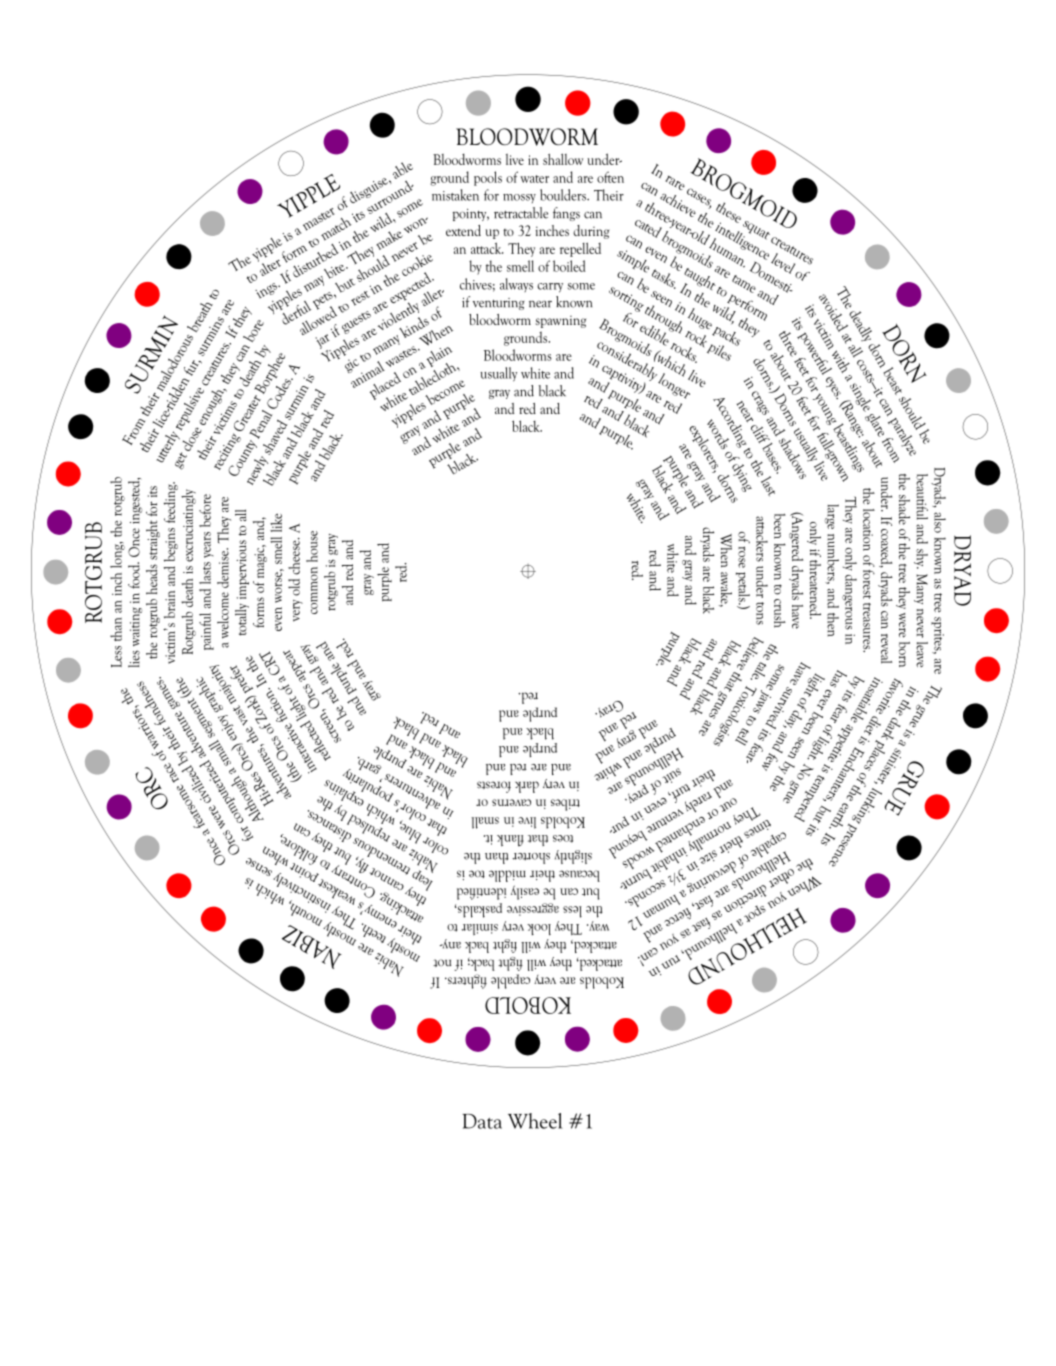 The image size is (1056, 1366). I want to click on water, so click(534, 179).
